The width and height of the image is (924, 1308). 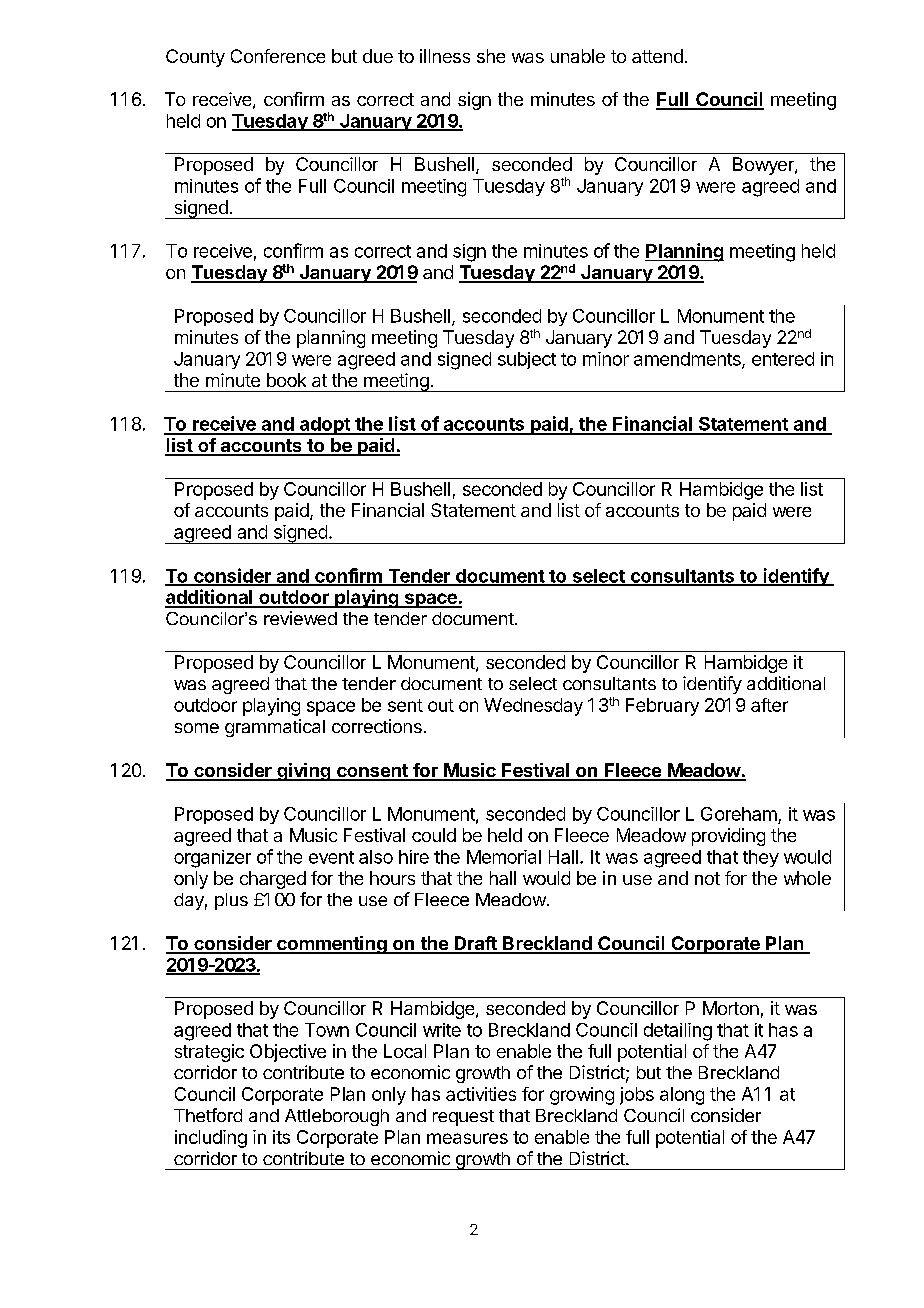 What do you see at coordinates (527, 360) in the image?
I see `subject` at bounding box center [527, 360].
